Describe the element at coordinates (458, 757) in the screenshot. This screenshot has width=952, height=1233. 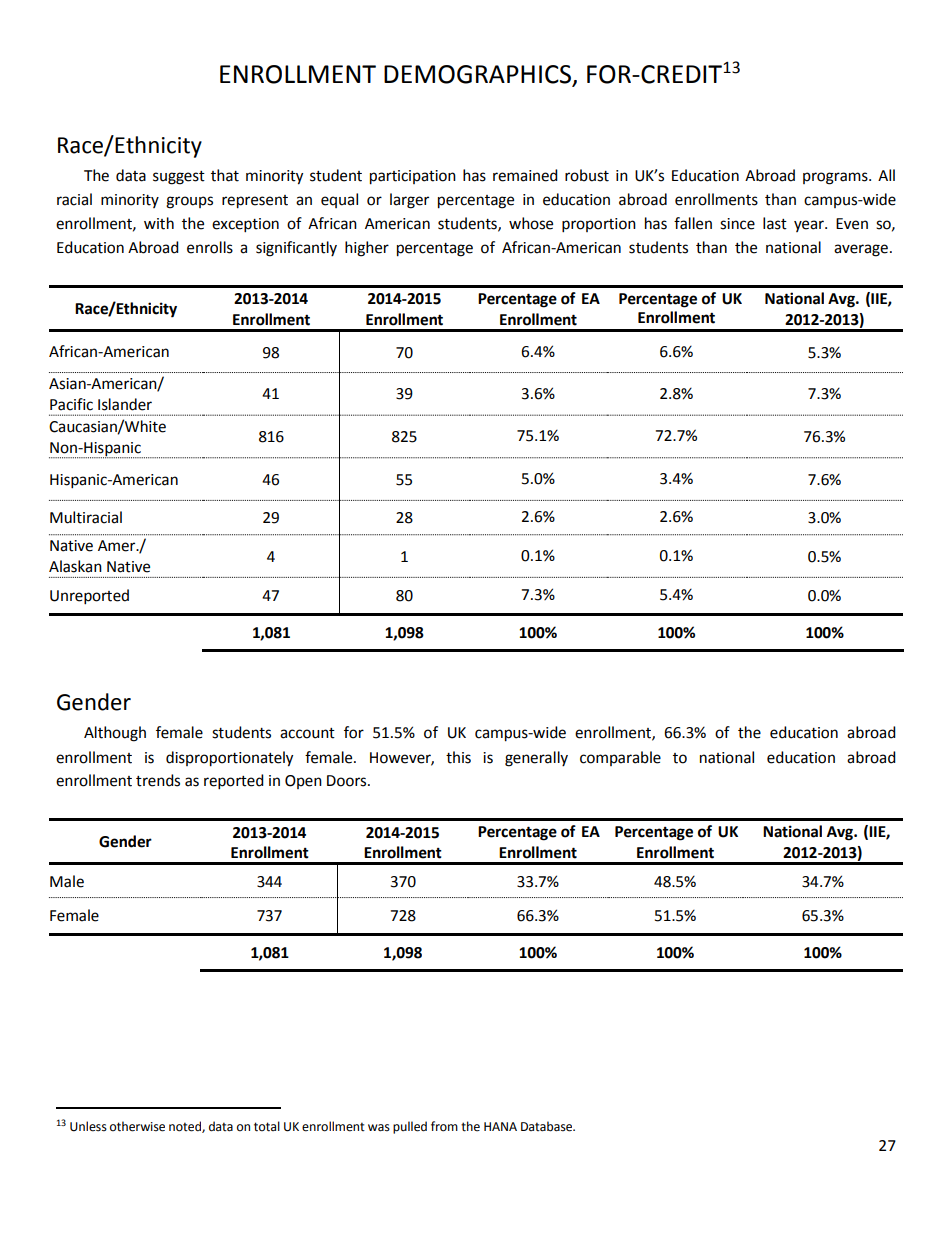
I see `this` at that location.
